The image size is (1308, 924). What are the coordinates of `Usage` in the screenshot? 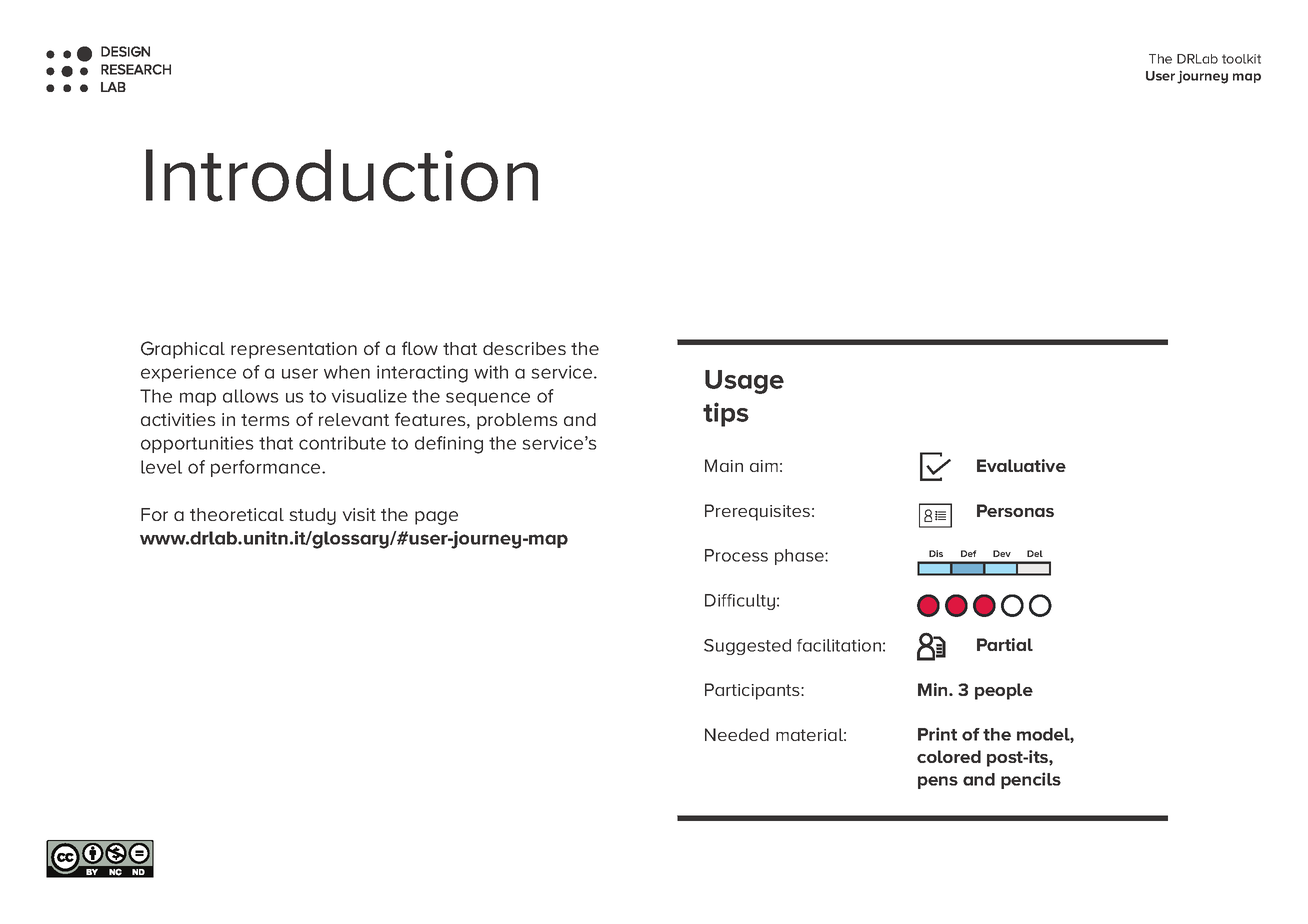 It's located at (744, 382).
